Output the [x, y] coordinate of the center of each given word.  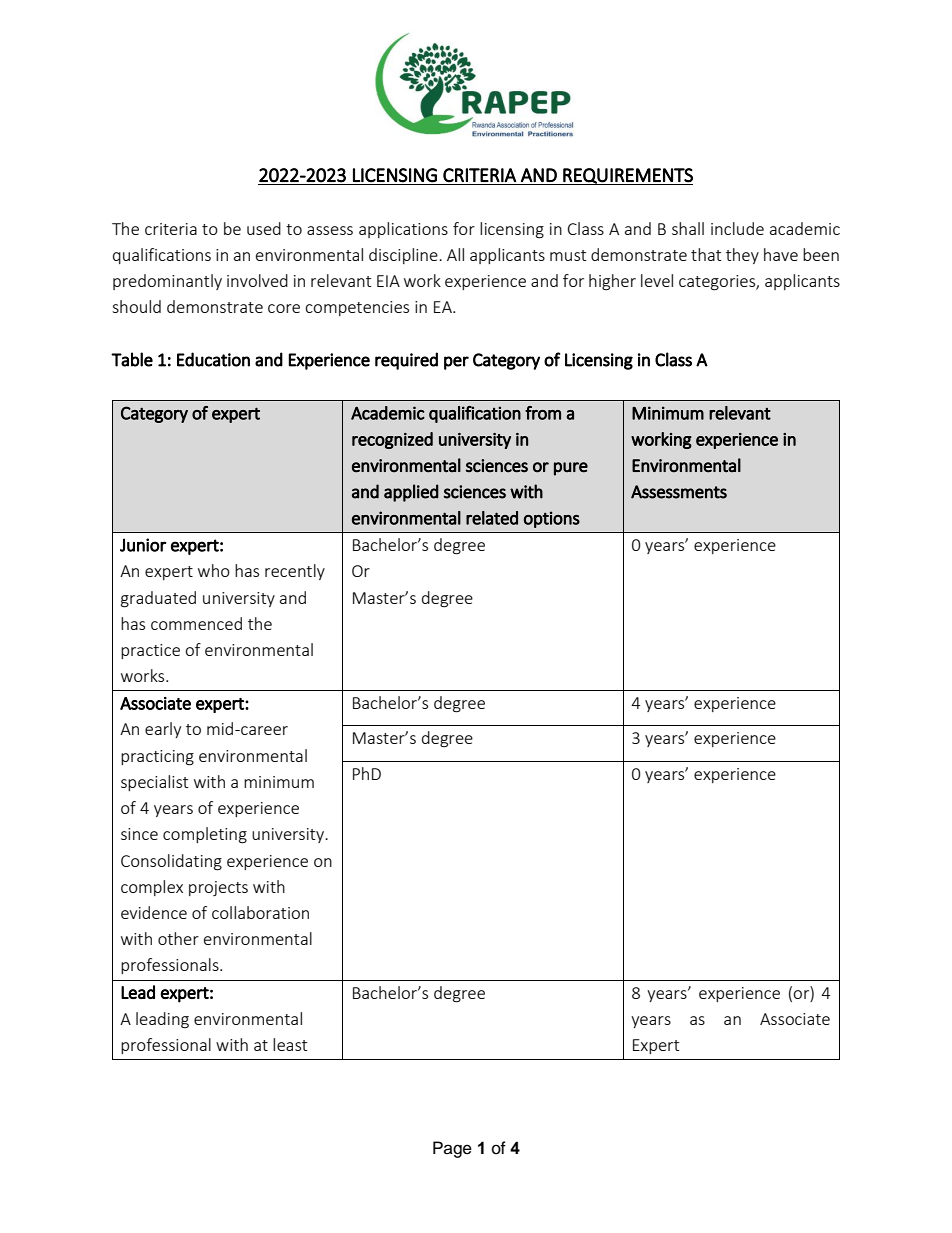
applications [403, 230]
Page [452, 1149]
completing [205, 835]
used [264, 228]
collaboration [260, 912]
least [290, 1044]
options [552, 519]
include [737, 228]
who [214, 570]
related [492, 518]
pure [571, 469]
